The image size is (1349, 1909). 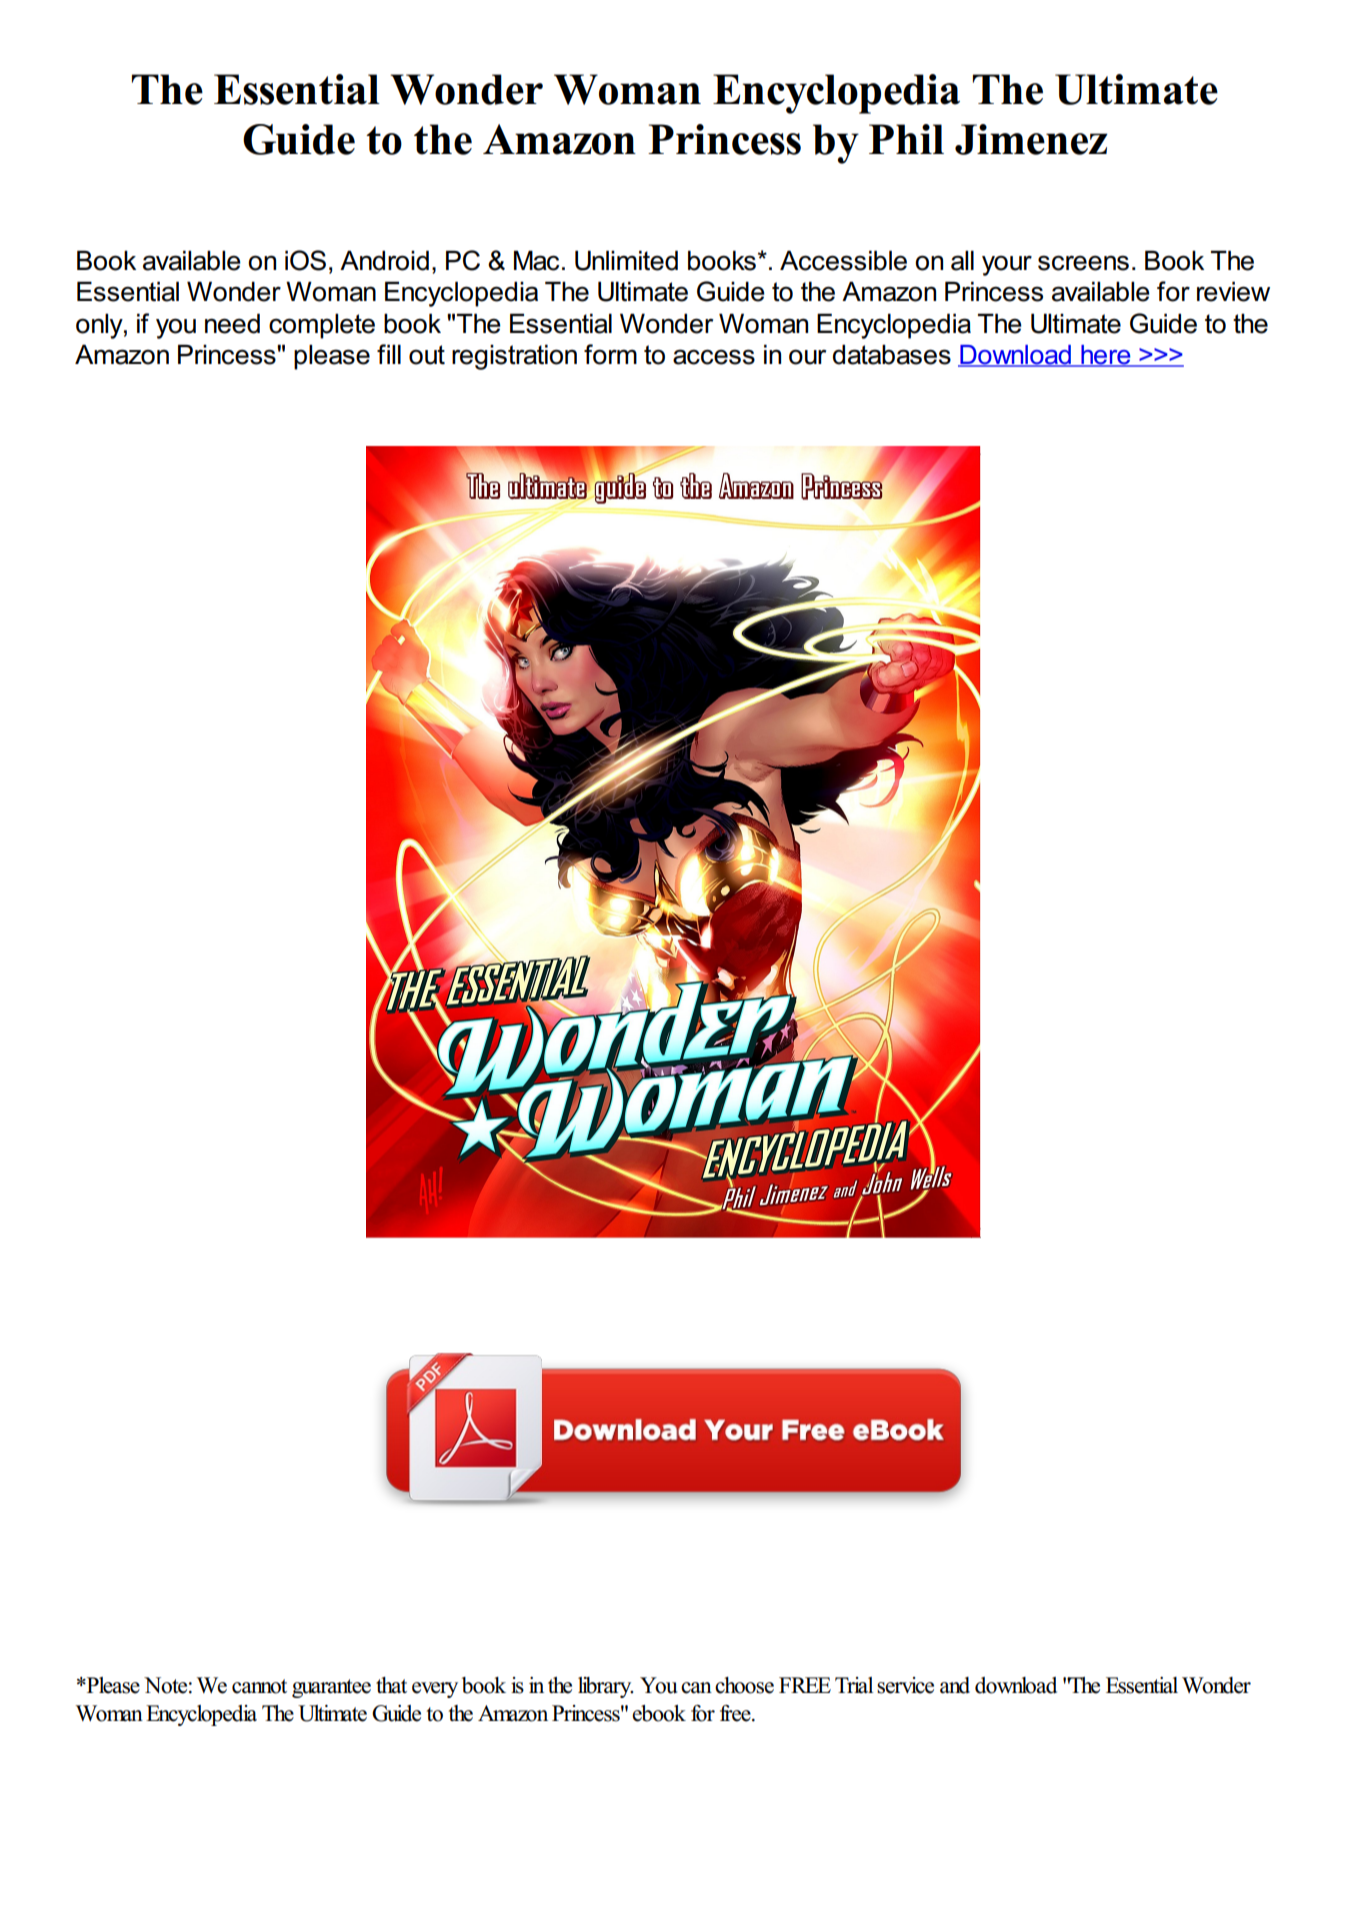 I want to click on here, so click(x=1106, y=356).
